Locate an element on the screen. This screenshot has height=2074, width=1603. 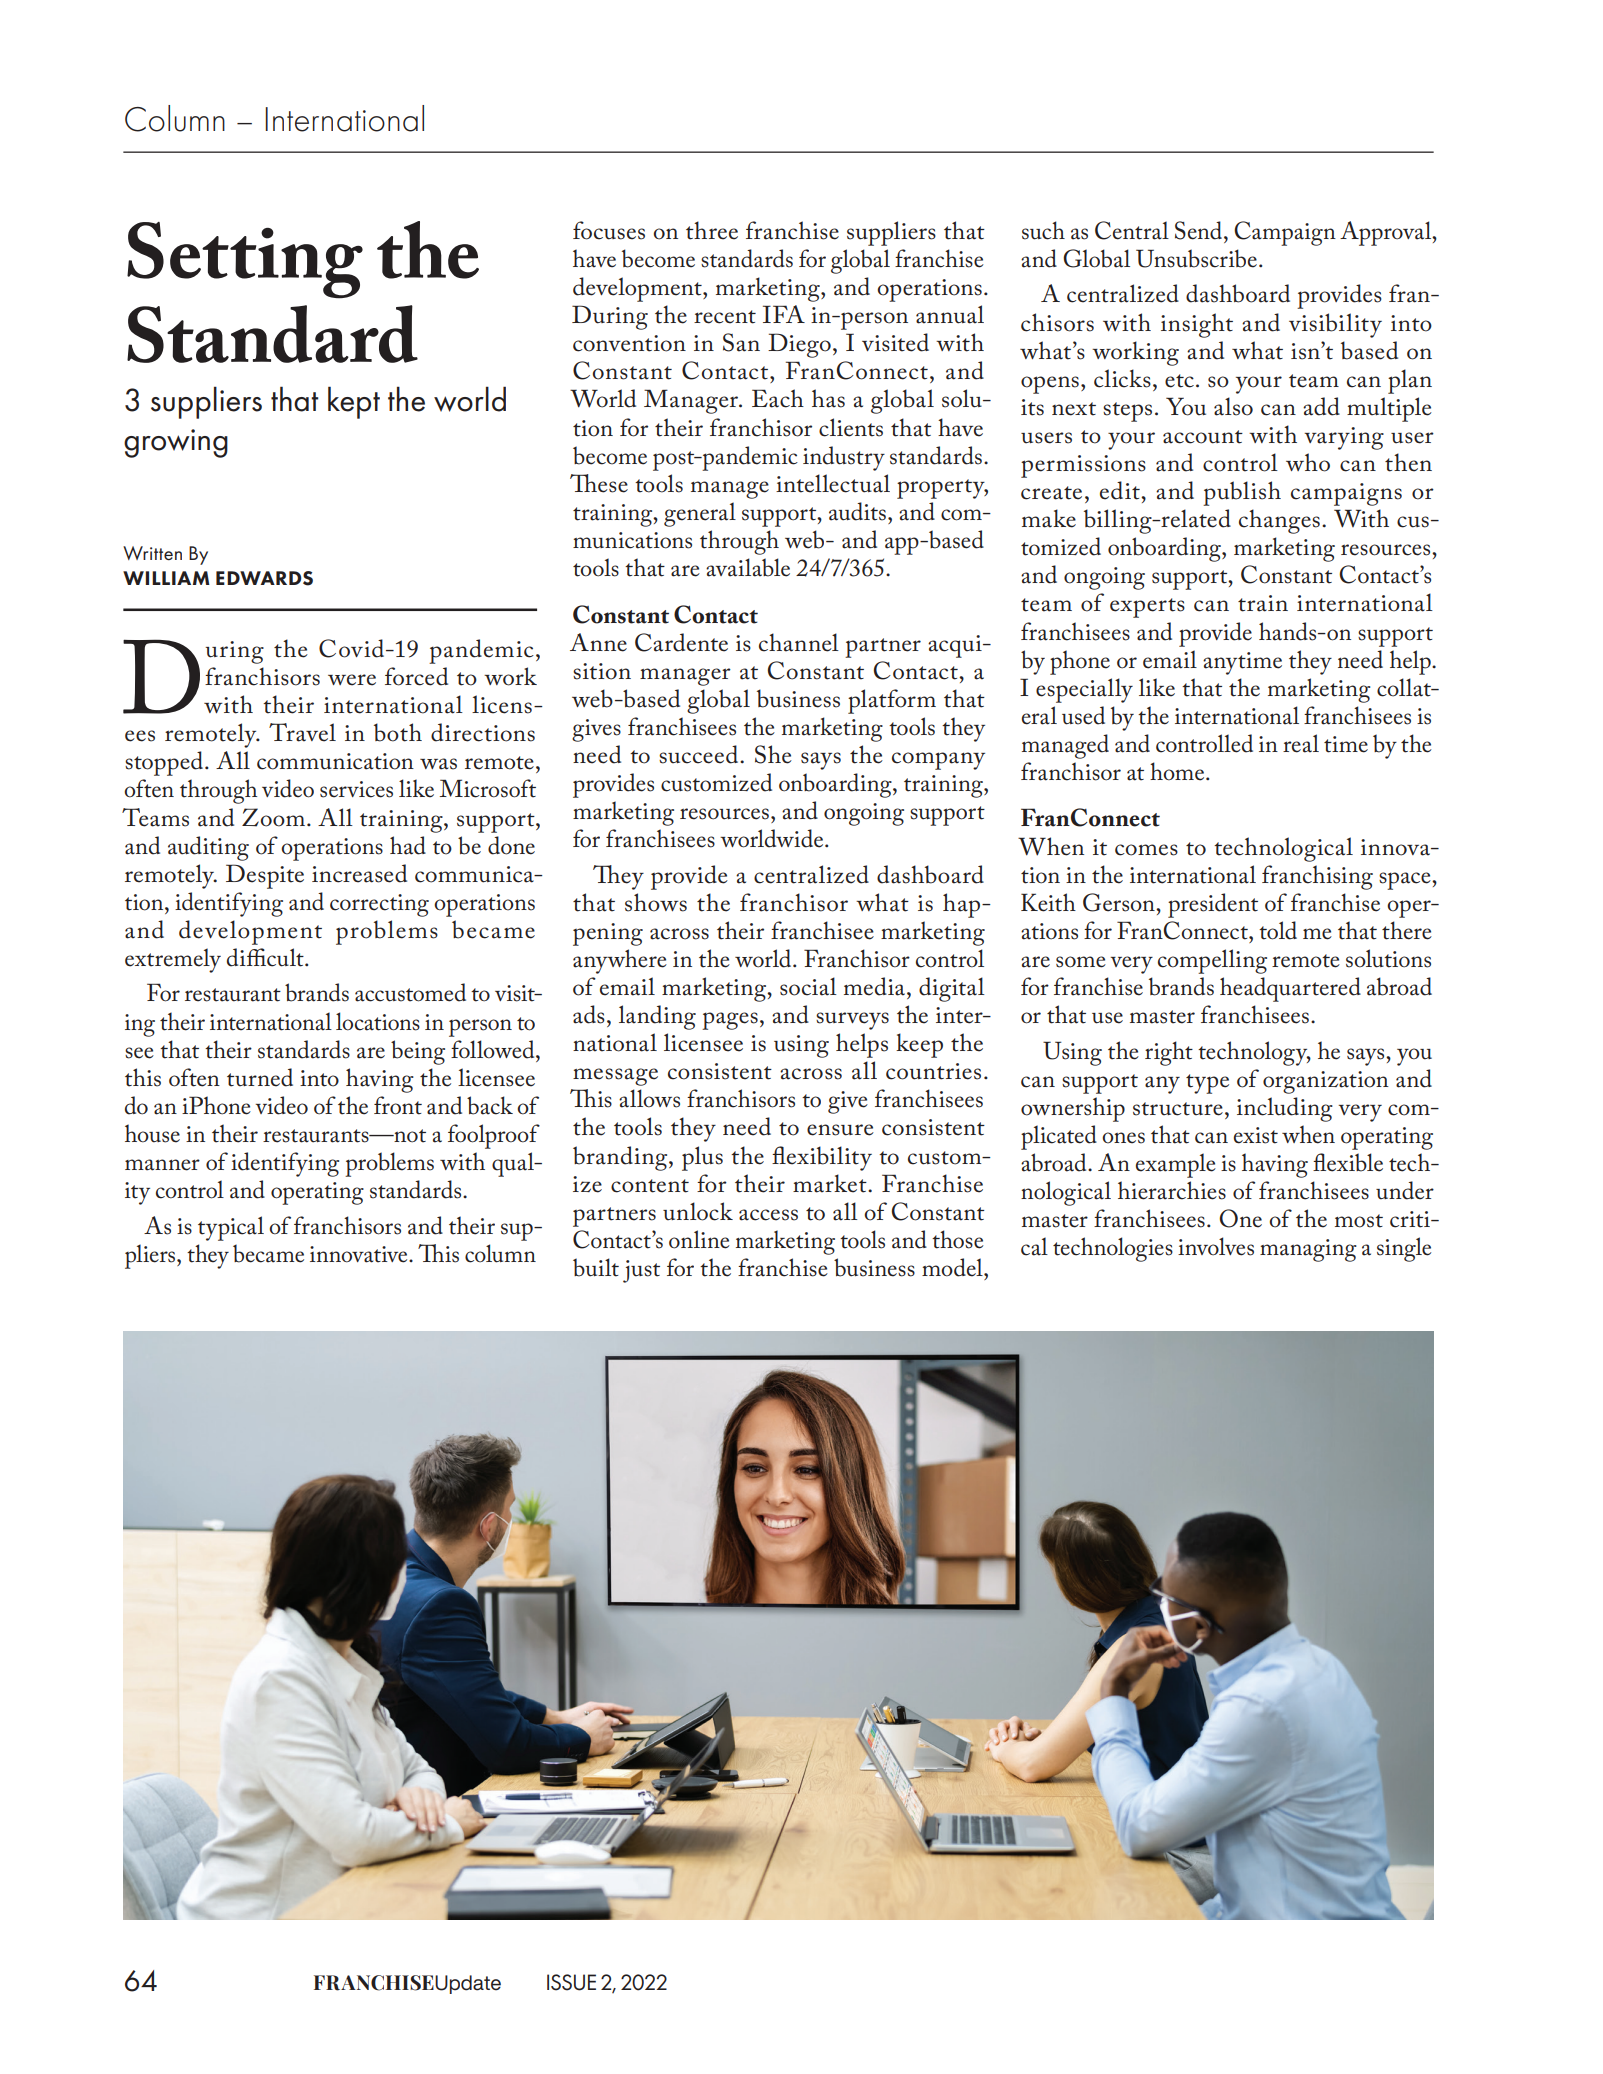
Unsubscribe is located at coordinates (1198, 258).
